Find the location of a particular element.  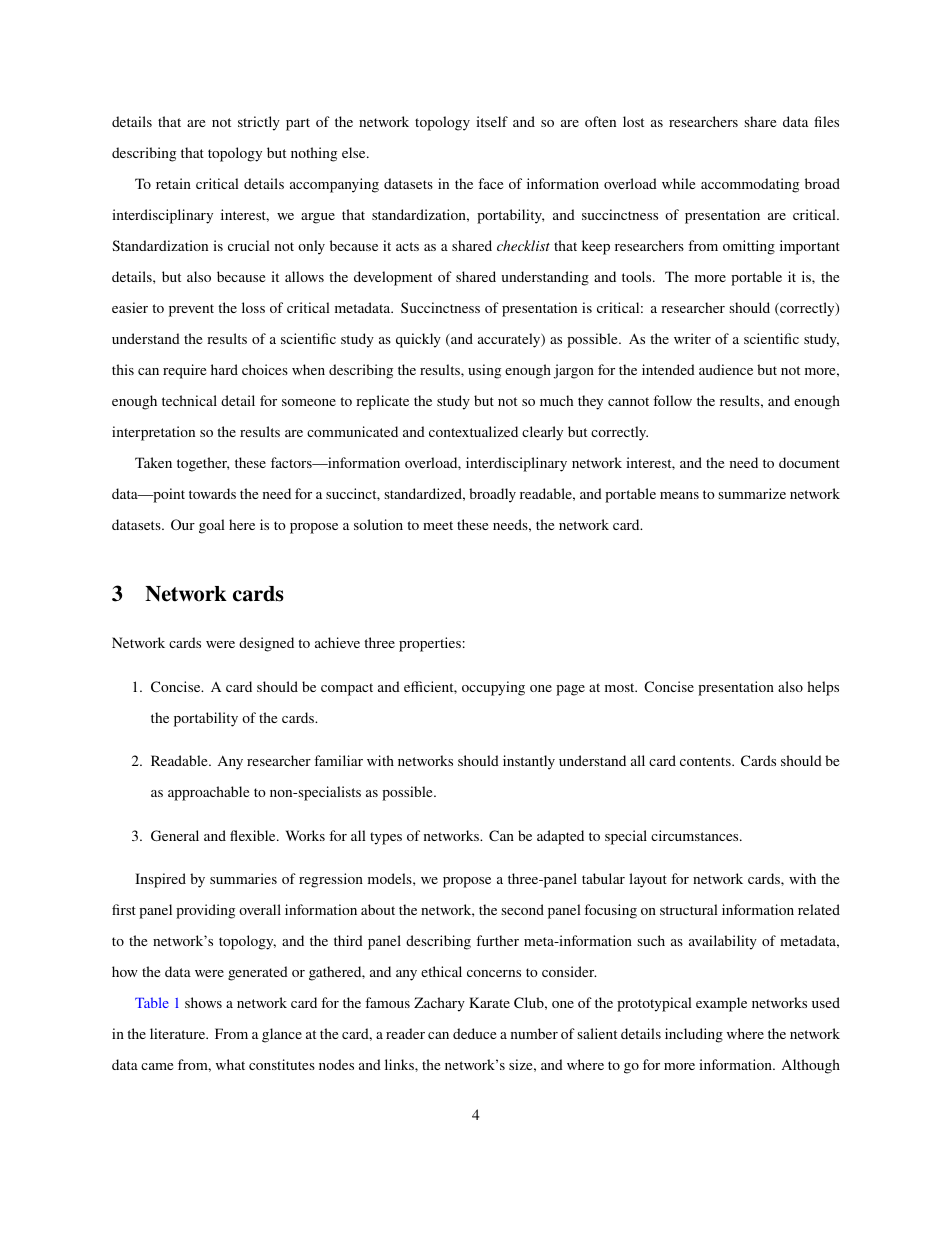

approachable is located at coordinates (208, 793).
